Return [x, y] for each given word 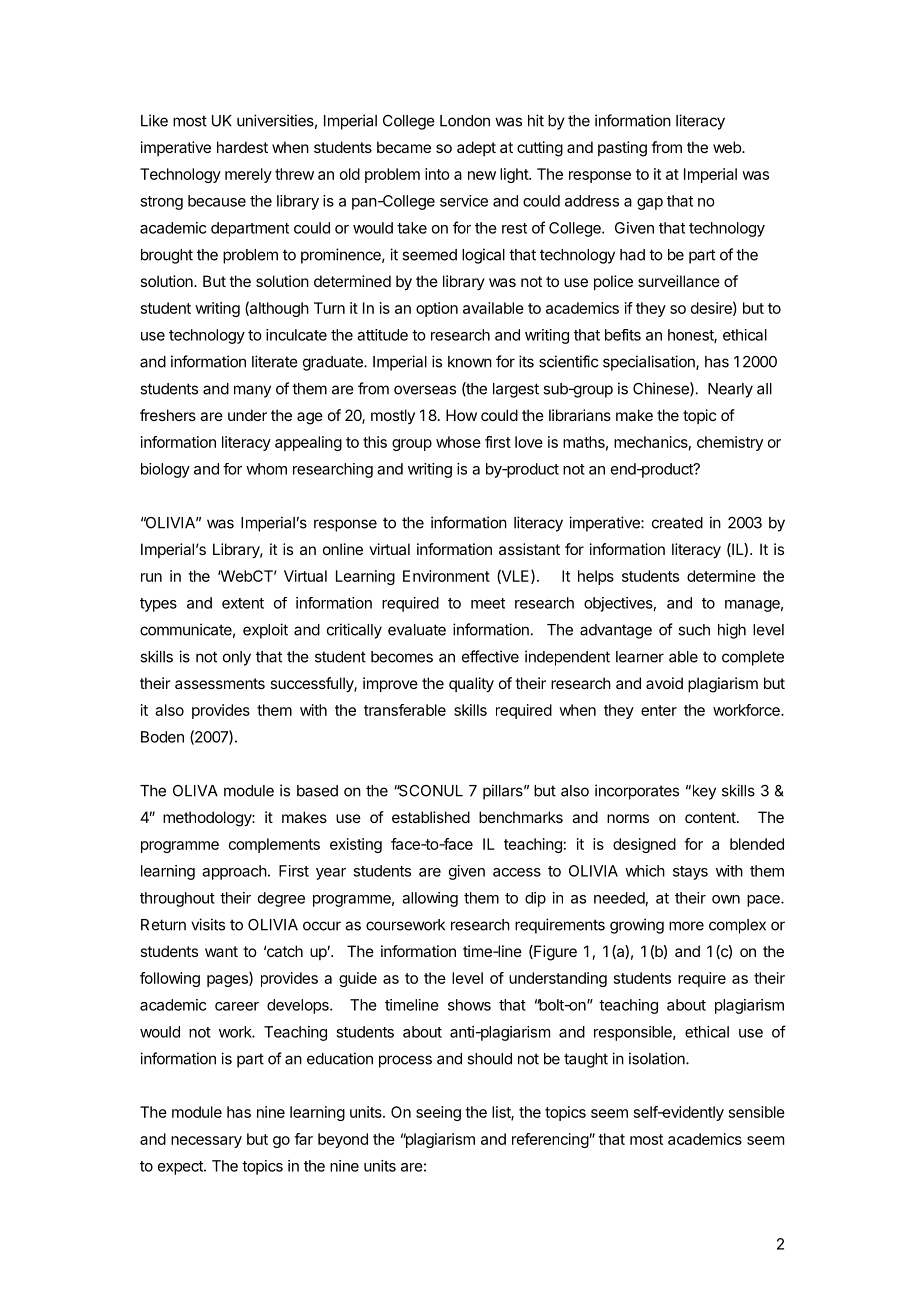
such [694, 630]
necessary [206, 1142]
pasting [622, 149]
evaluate [417, 630]
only [237, 658]
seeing [438, 1113]
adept [476, 148]
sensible [757, 1112]
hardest [242, 147]
